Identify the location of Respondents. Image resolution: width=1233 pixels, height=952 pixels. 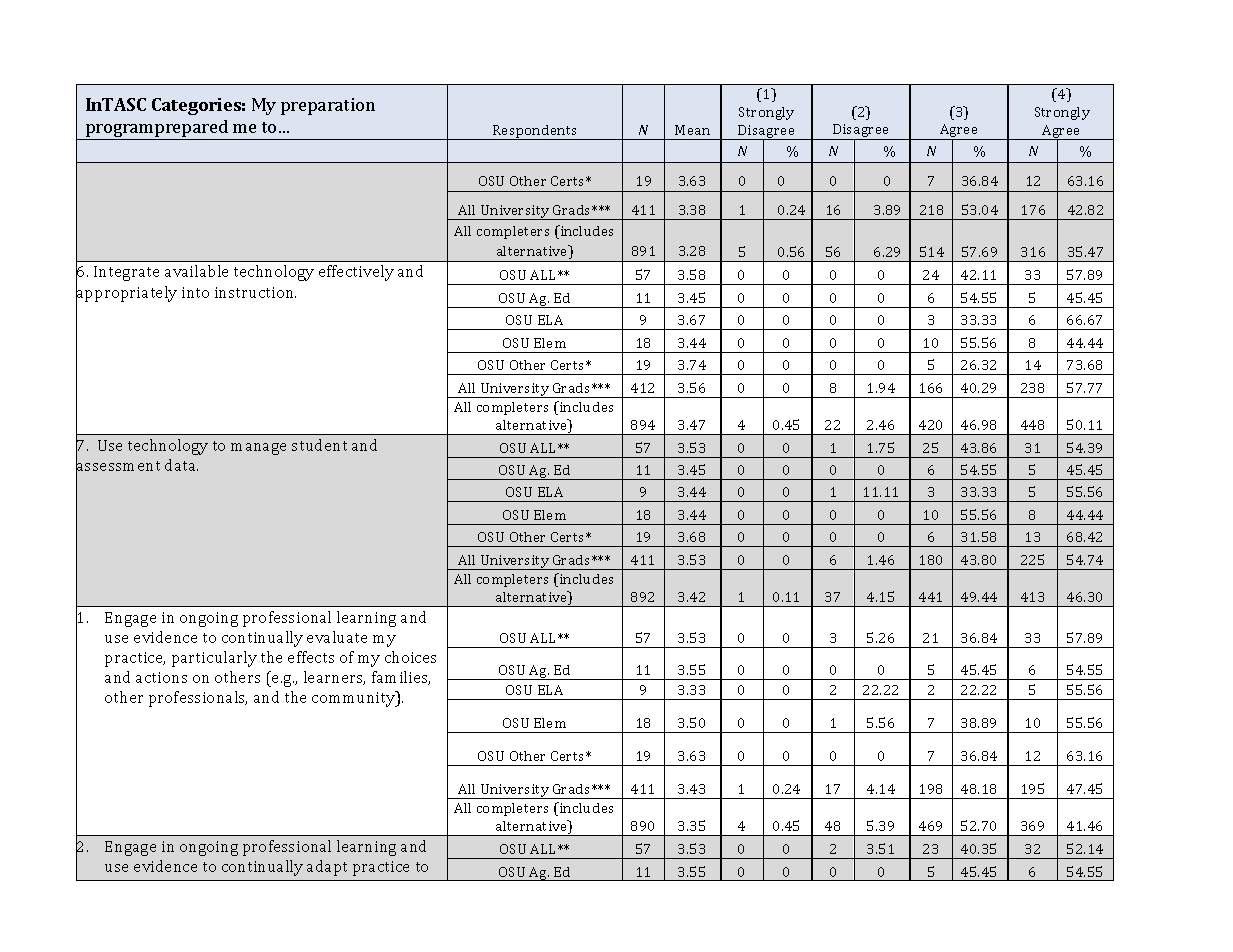
(535, 132).
